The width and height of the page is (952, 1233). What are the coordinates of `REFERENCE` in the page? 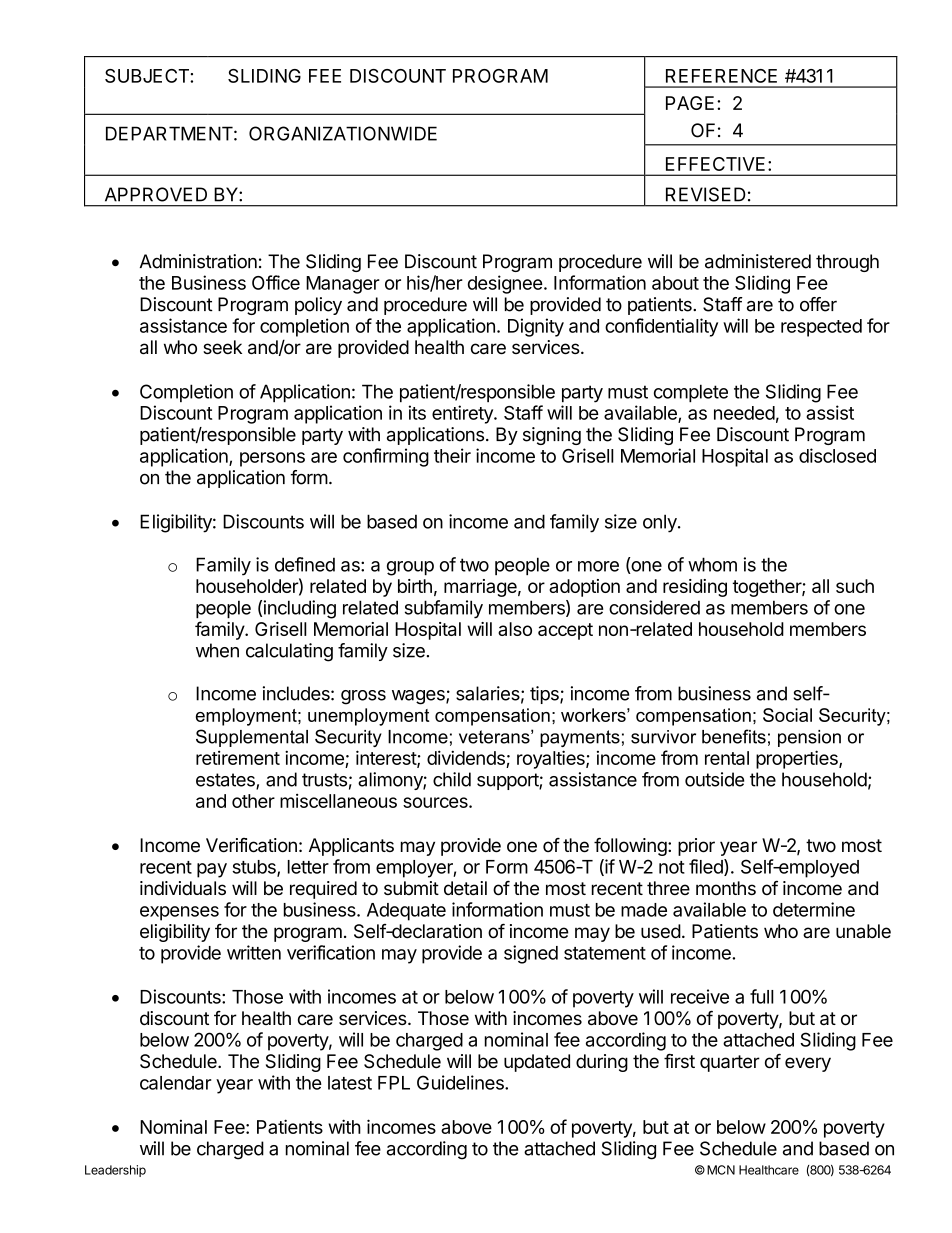 It's located at (721, 76).
